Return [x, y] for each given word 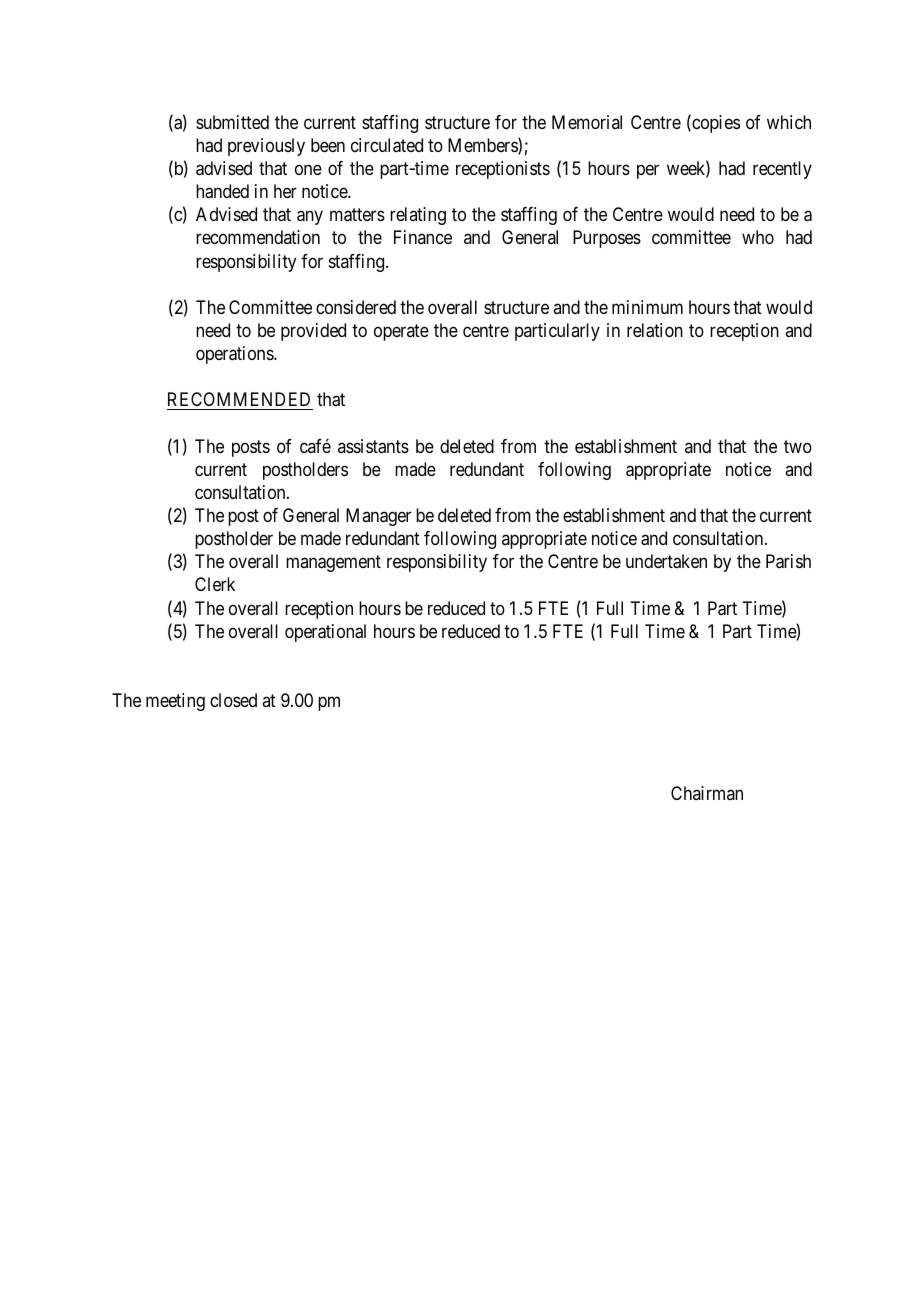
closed [233, 700]
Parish [788, 561]
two [798, 446]
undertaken [666, 561]
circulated [387, 145]
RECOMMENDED [240, 401]
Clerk [215, 584]
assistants [373, 446]
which [789, 122]
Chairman [707, 793]
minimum [647, 307]
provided [313, 332]
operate [401, 332]
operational [325, 633]
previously [266, 147]
